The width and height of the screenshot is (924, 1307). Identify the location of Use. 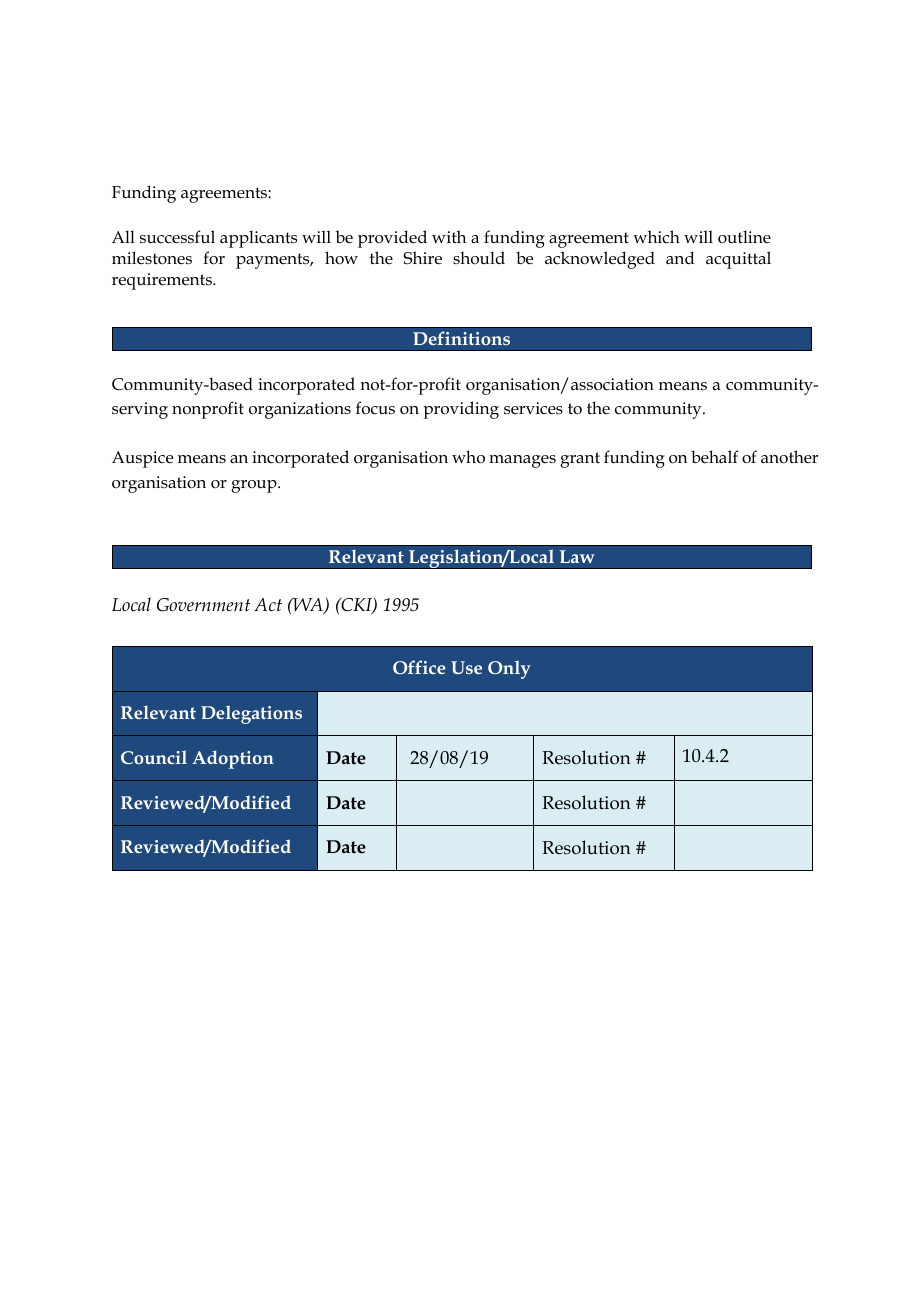
(466, 667).
